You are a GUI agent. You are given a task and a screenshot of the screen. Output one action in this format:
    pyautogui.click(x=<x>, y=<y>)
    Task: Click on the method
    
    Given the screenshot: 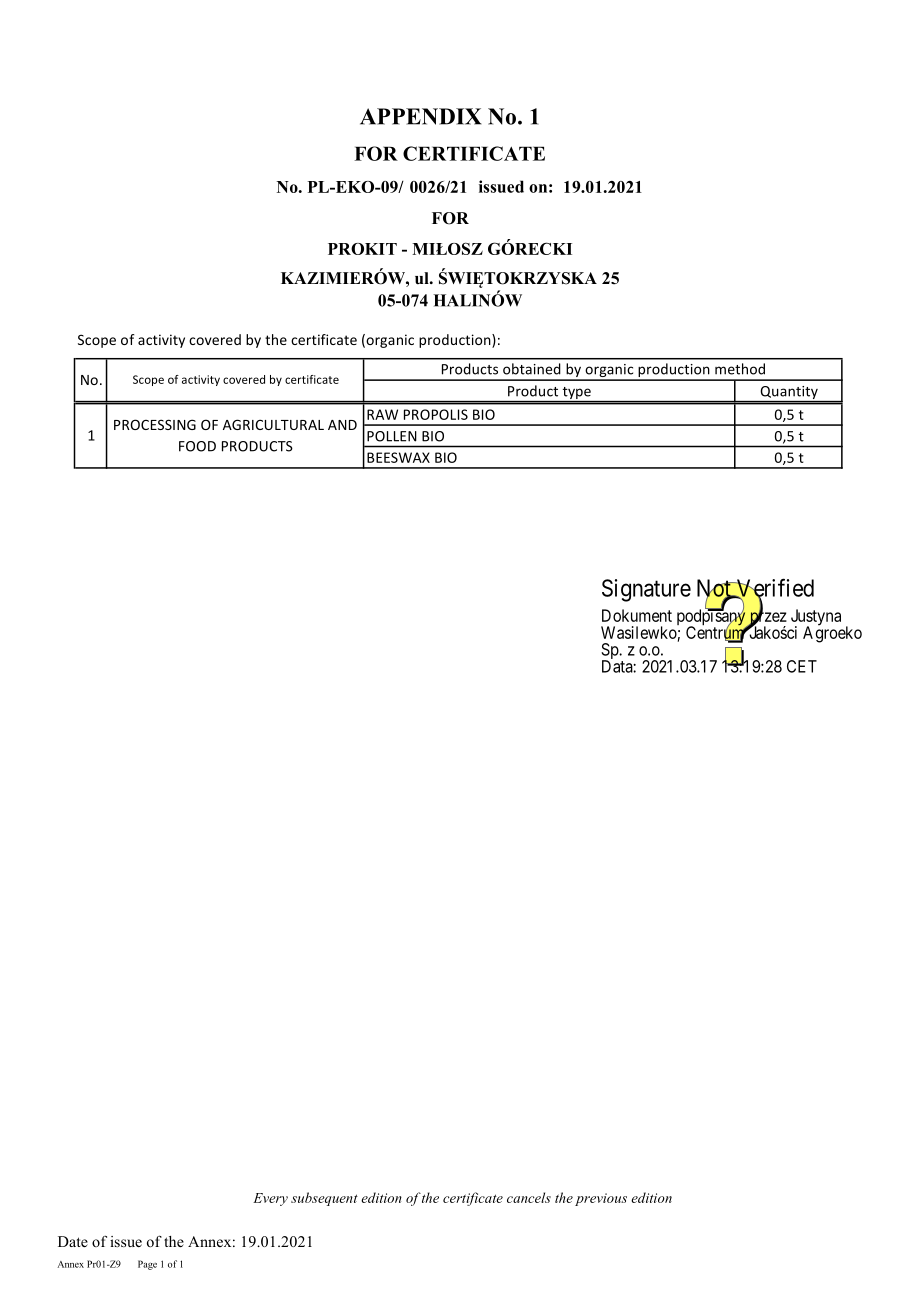 What is the action you would take?
    pyautogui.click(x=740, y=369)
